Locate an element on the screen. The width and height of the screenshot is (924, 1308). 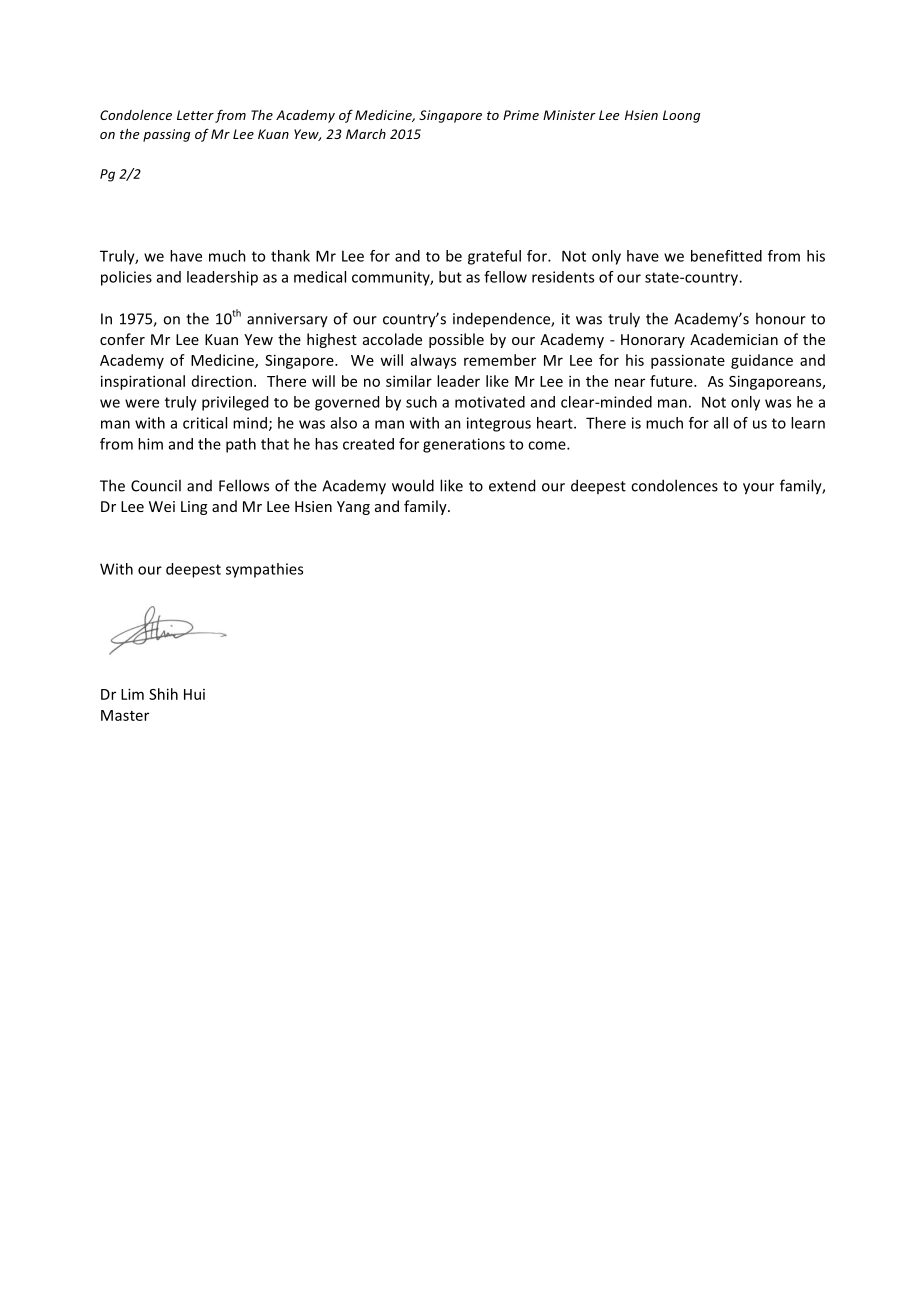
Prime is located at coordinates (521, 115).
